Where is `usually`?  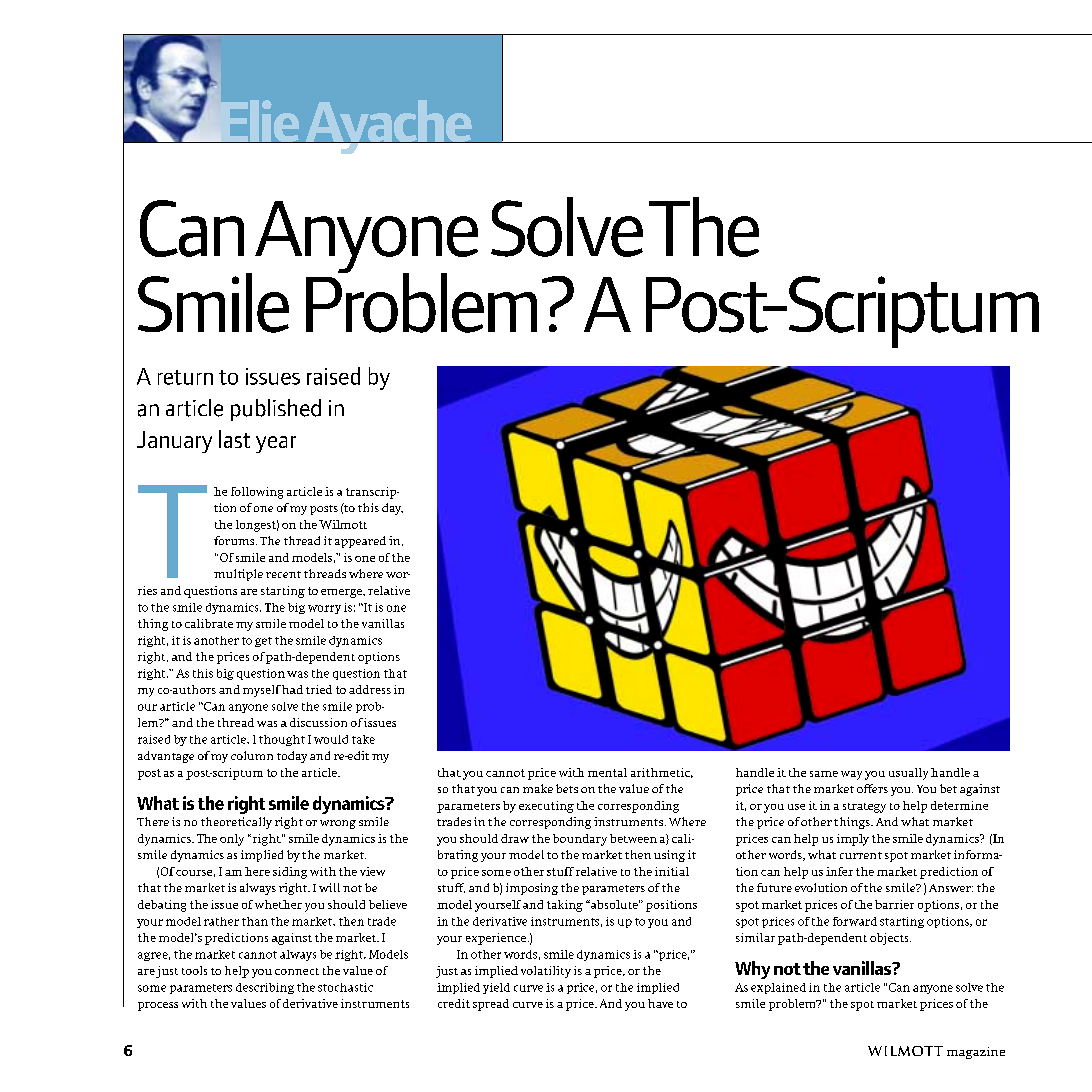
usually is located at coordinates (908, 774).
